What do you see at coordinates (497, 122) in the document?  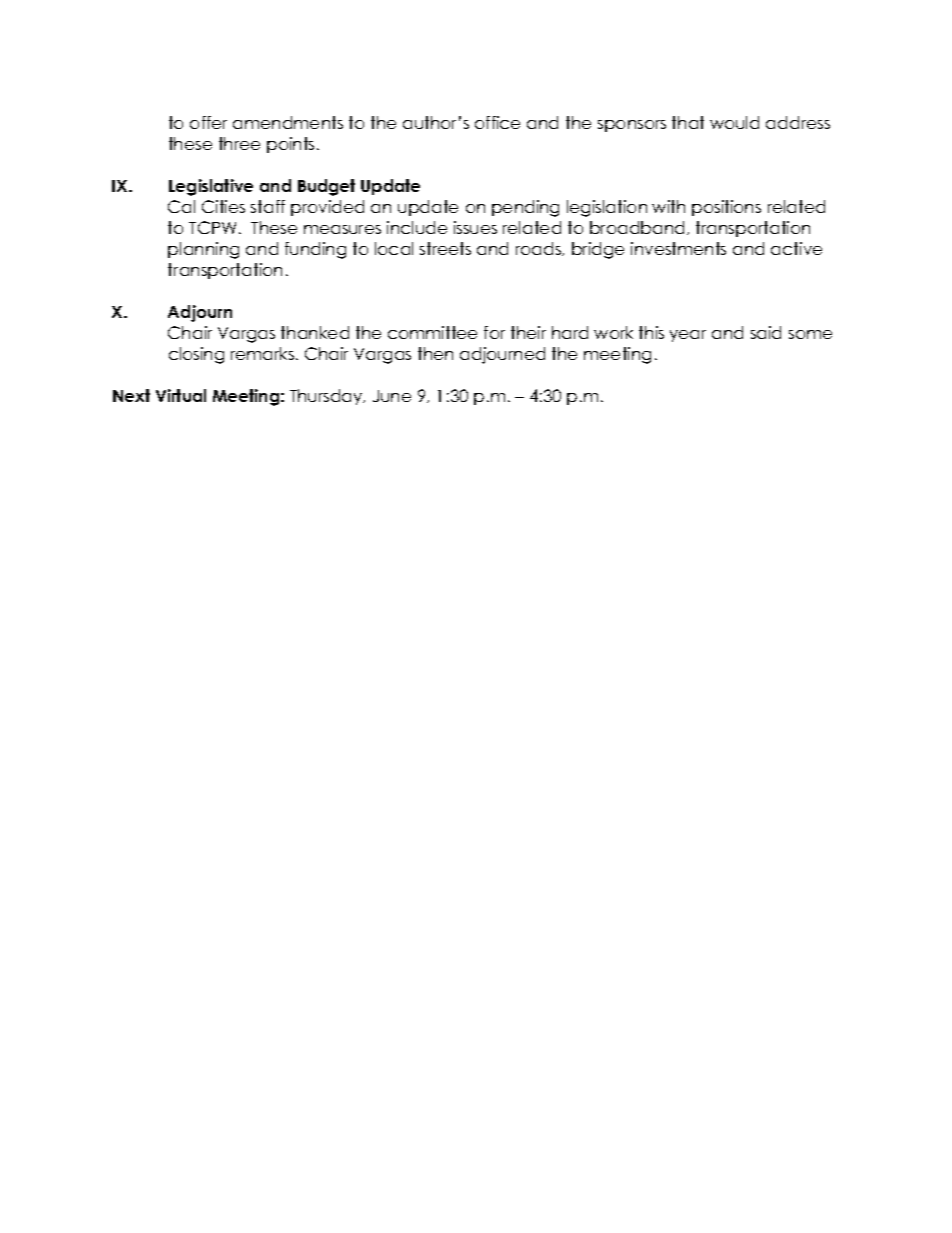 I see `office` at bounding box center [497, 122].
